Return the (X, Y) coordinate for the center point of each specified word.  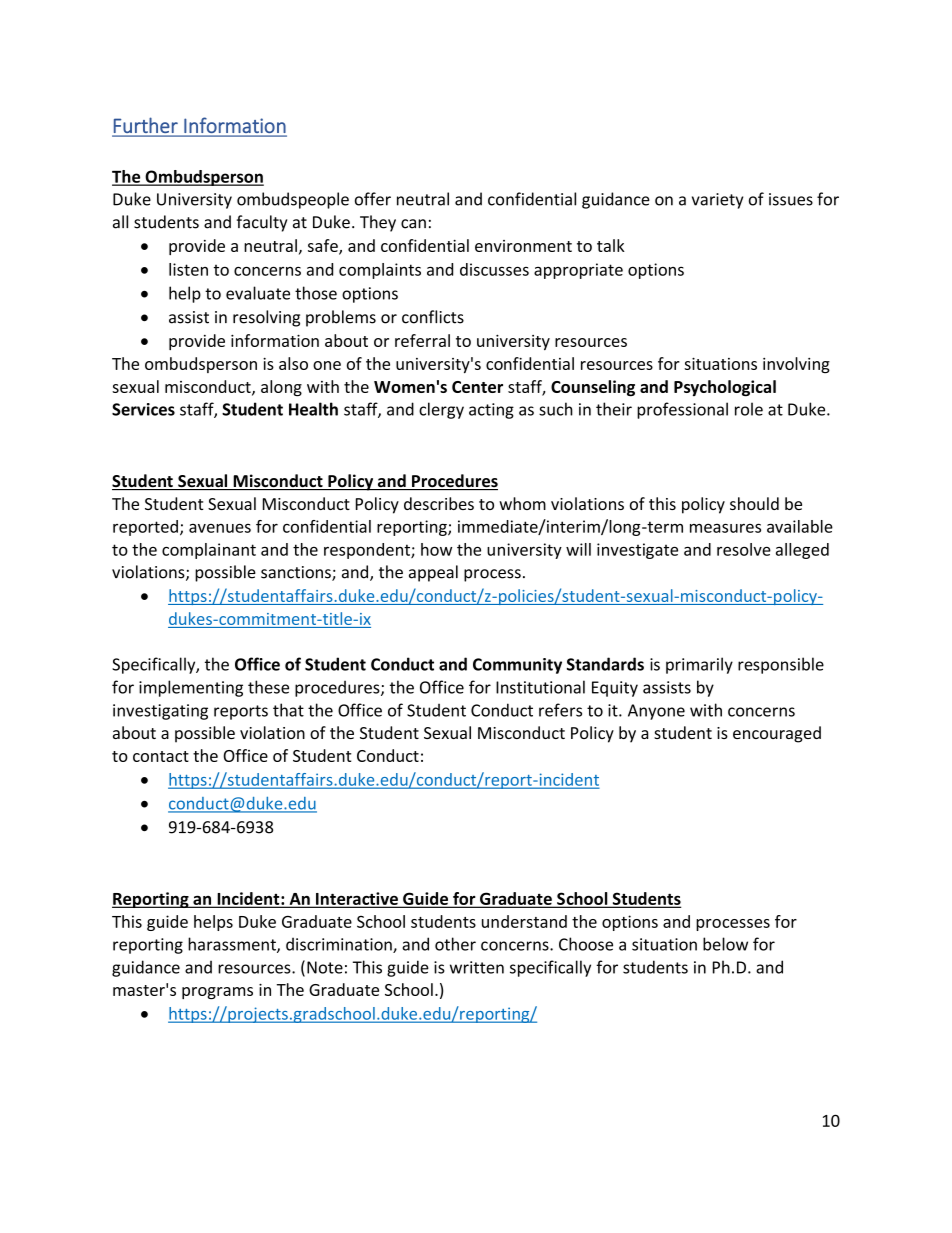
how (436, 549)
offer (373, 199)
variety (717, 201)
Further (146, 125)
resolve (744, 549)
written (477, 967)
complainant (209, 551)
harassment (233, 945)
